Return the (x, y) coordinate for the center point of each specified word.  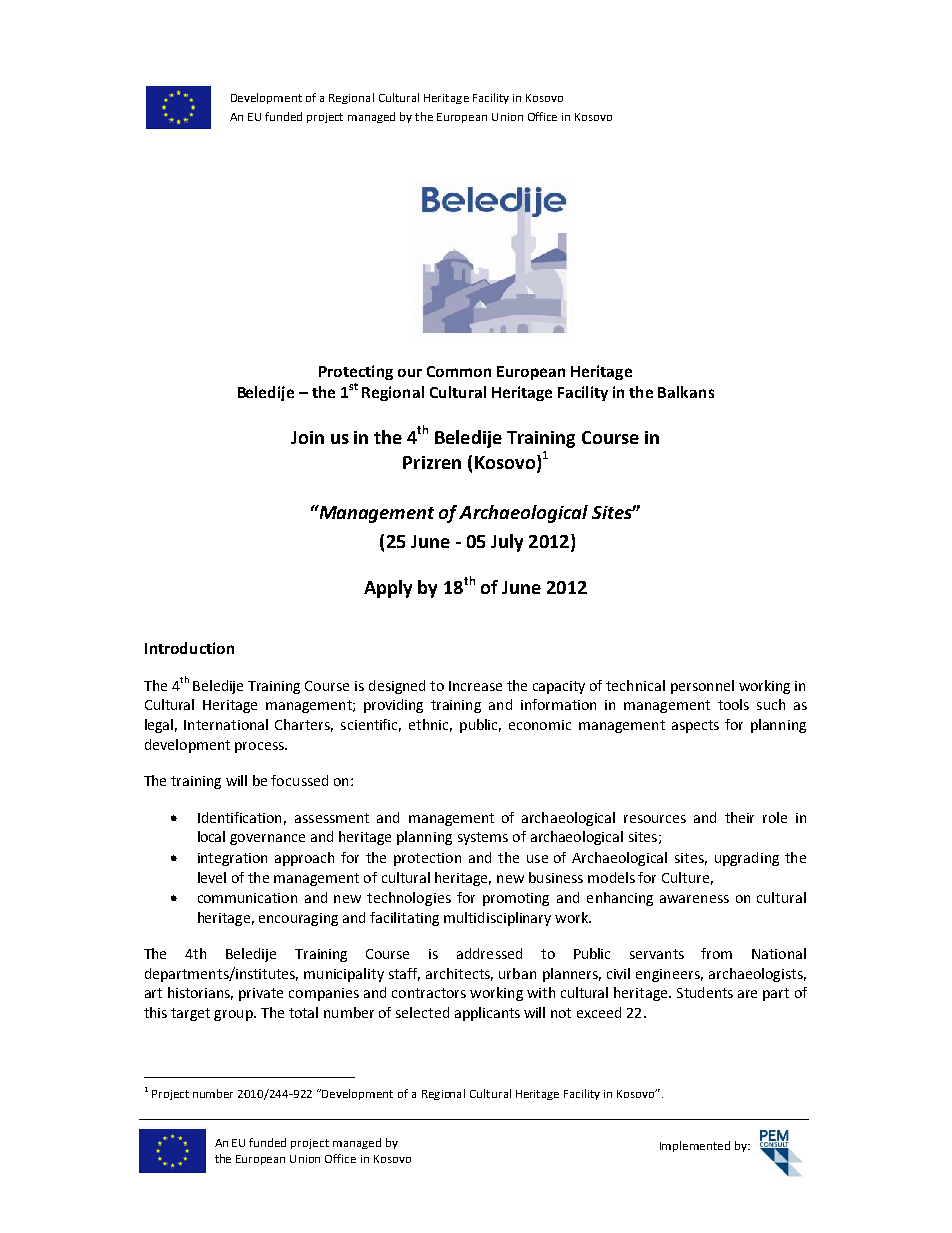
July (507, 543)
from (716, 953)
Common (459, 371)
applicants (487, 1014)
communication (247, 898)
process (260, 747)
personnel (702, 687)
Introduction (189, 648)
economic (540, 725)
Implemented (695, 1146)
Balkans (686, 392)
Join (307, 437)
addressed (489, 953)
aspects (695, 726)
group (234, 1015)
